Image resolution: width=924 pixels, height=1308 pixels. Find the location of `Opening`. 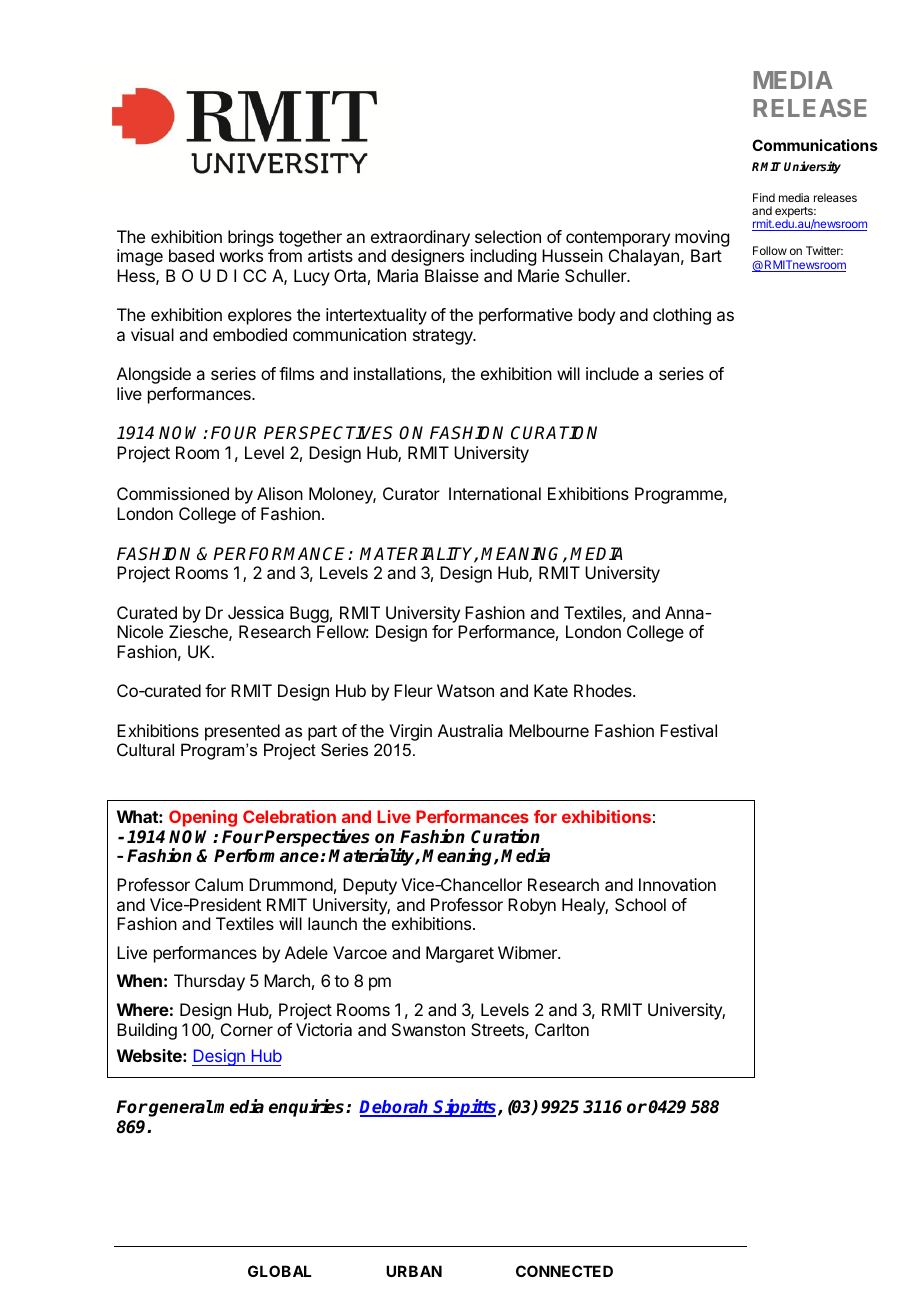

Opening is located at coordinates (203, 818).
